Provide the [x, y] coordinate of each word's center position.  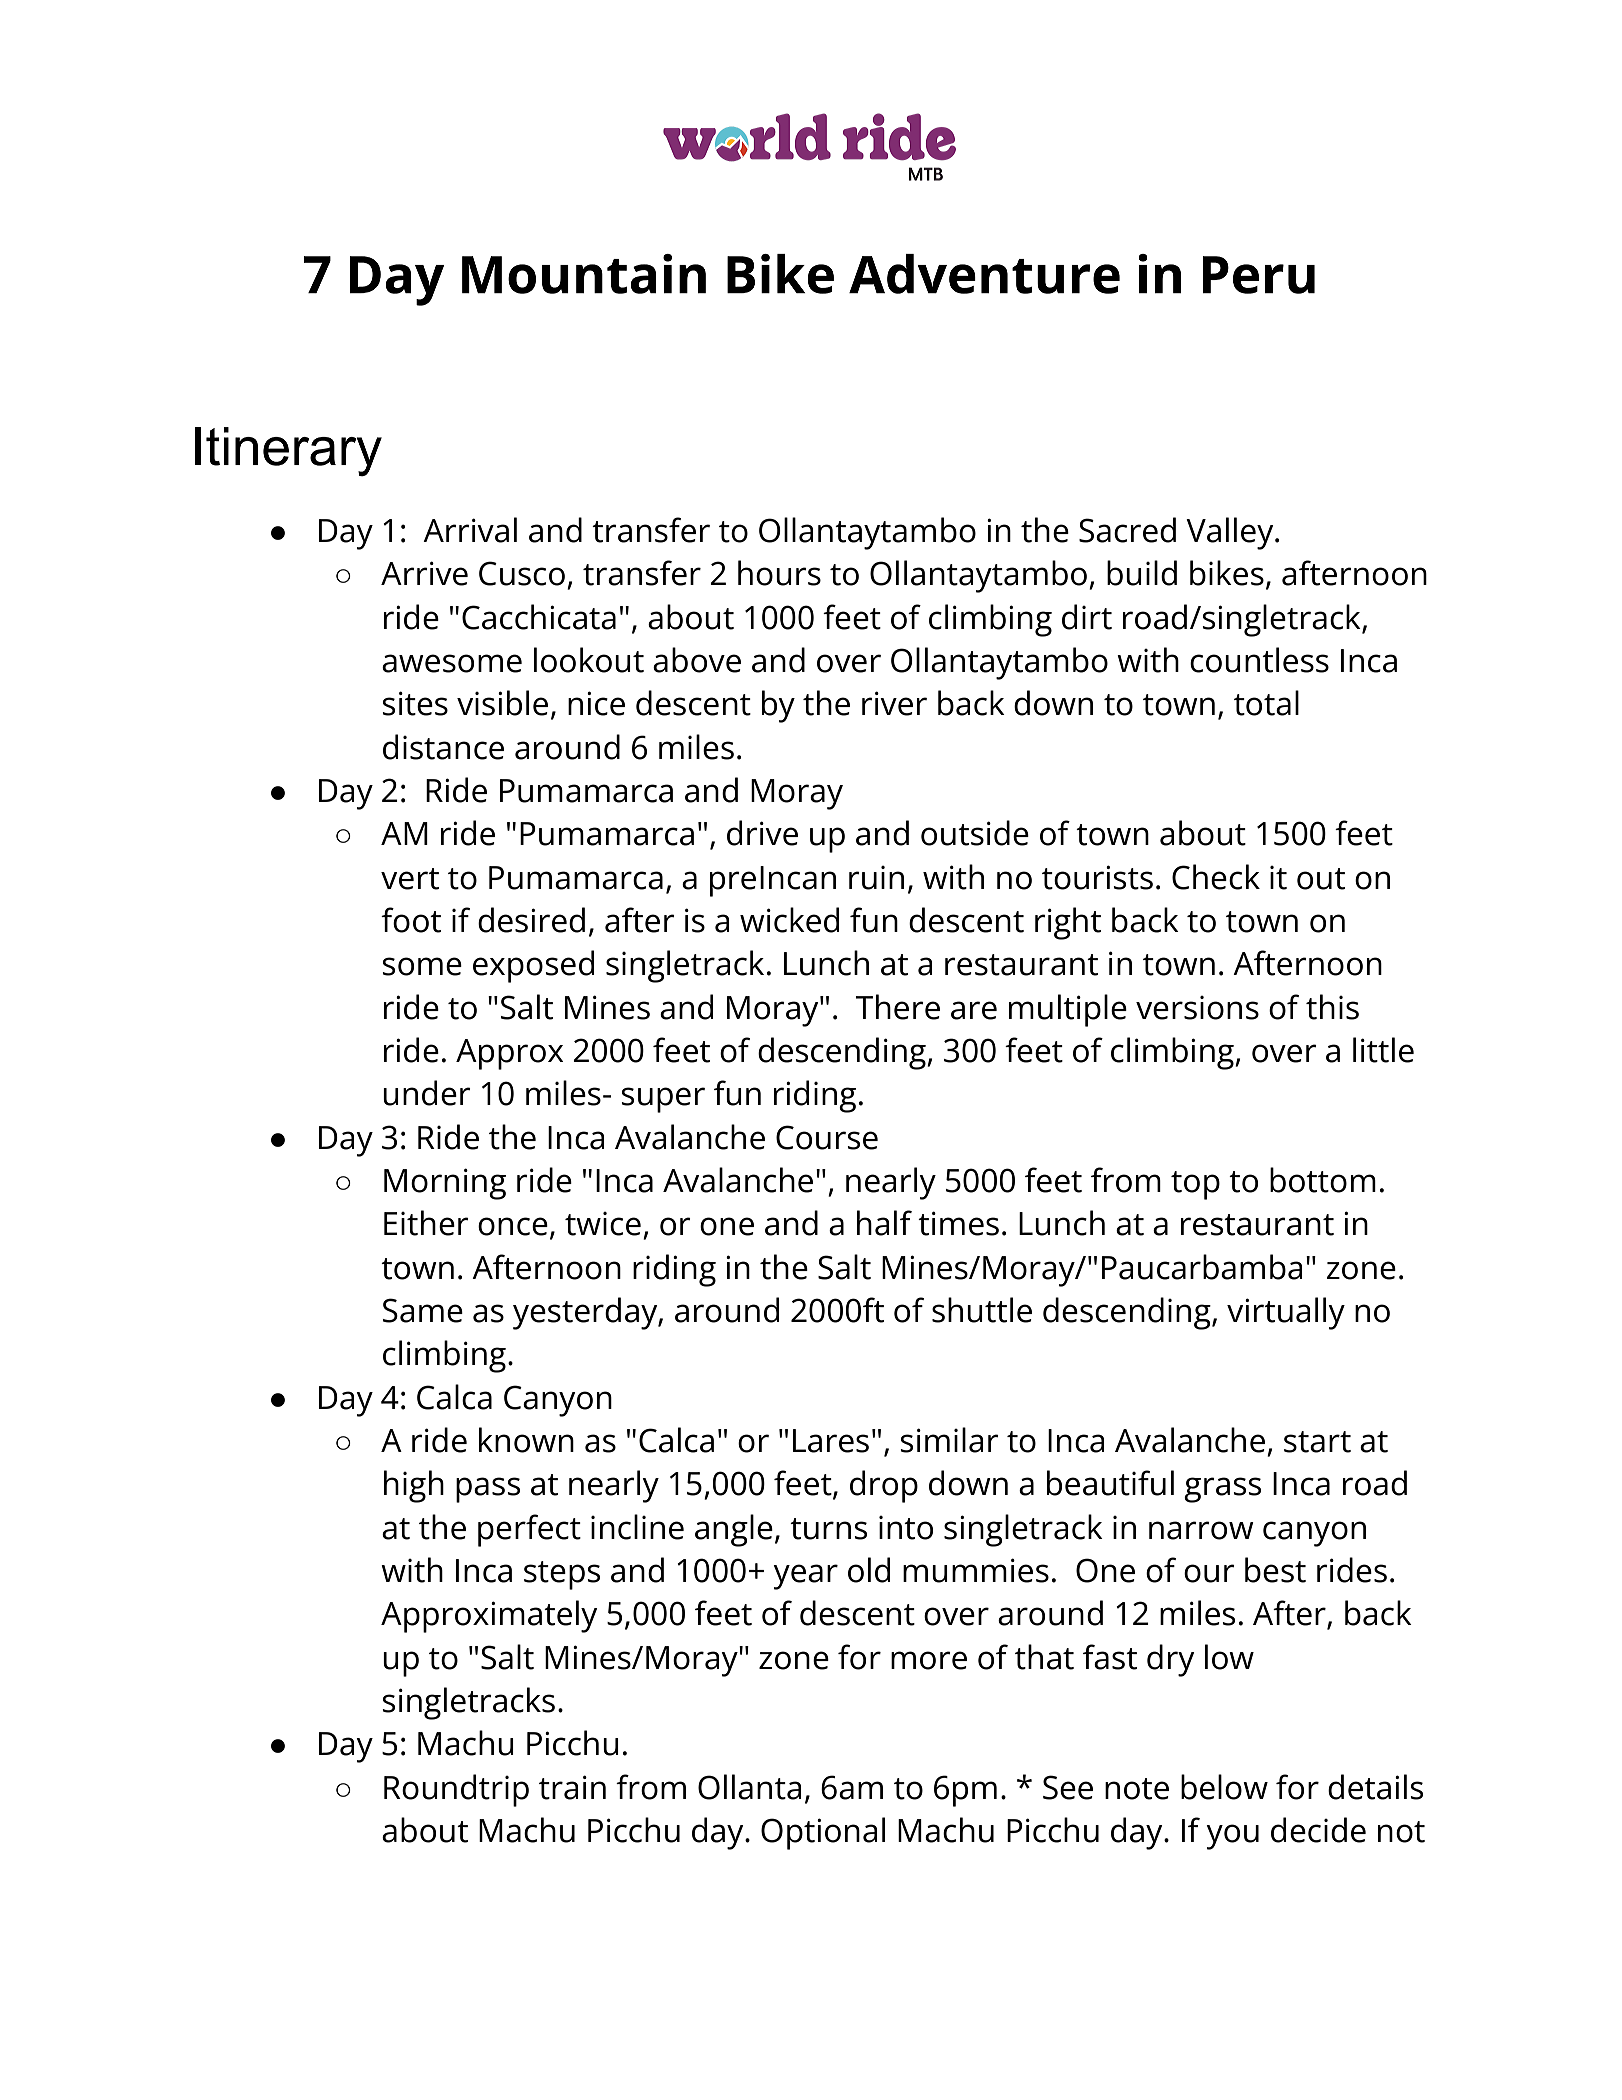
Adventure [984, 274]
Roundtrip [456, 1790]
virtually [1286, 1313]
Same [423, 1310]
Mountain [584, 274]
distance [443, 747]
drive [762, 833]
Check [1216, 877]
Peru [1259, 275]
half [884, 1223]
